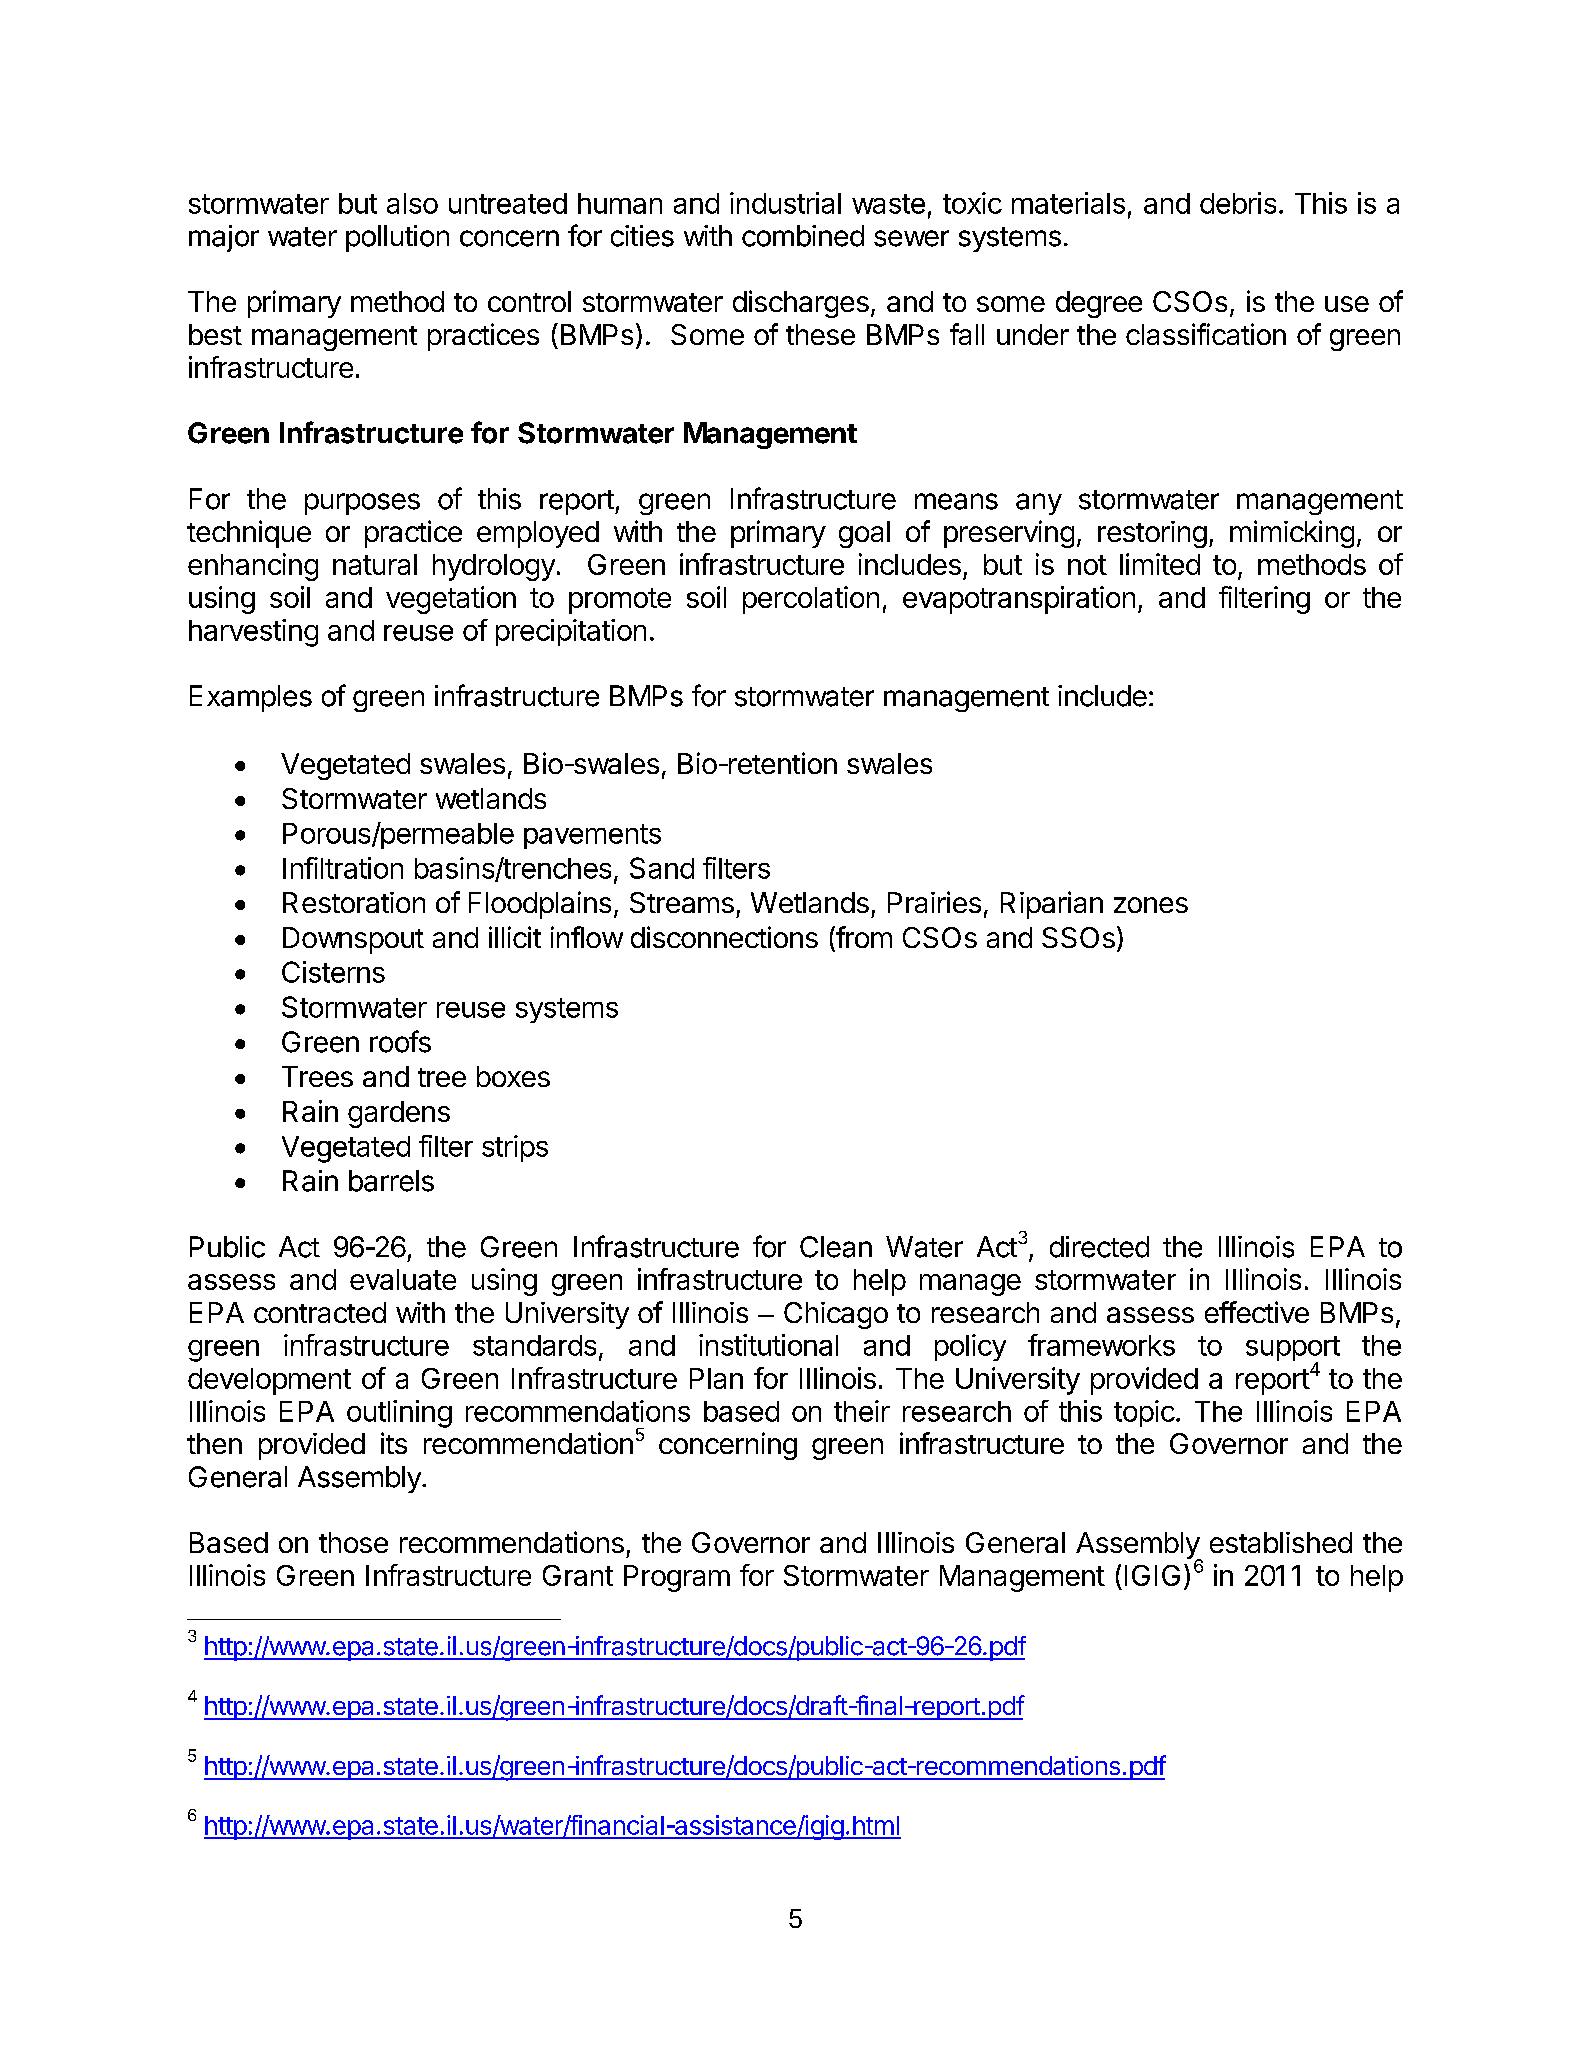  Describe the element at coordinates (353, 1542) in the page. I see `those` at that location.
